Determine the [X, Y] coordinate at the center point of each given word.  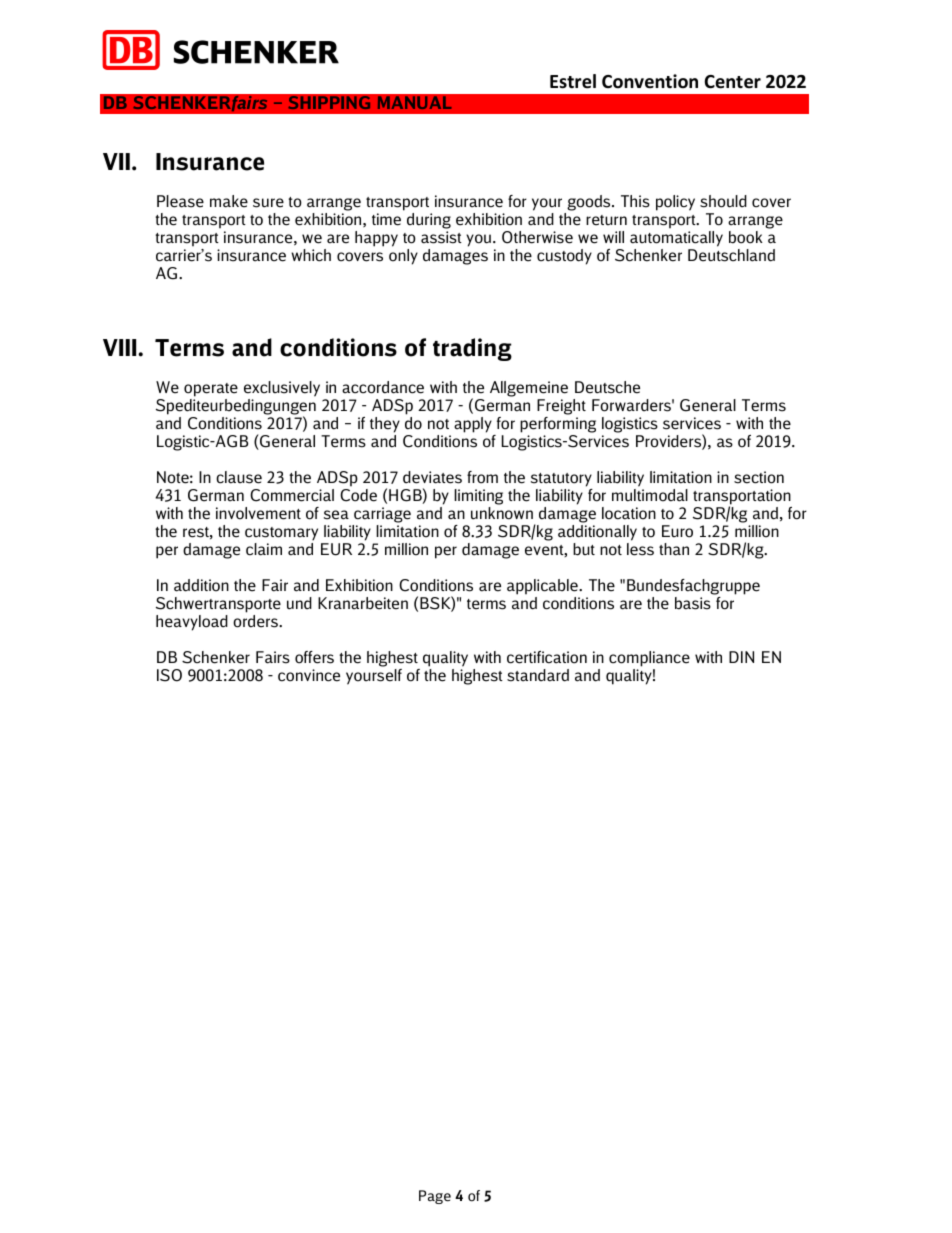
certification [547, 657]
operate [211, 391]
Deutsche [607, 387]
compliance [649, 659]
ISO [169, 675]
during [429, 221]
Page [435, 1197]
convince [309, 675]
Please [180, 201]
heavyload [192, 623]
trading [472, 349]
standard [538, 675]
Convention [650, 81]
